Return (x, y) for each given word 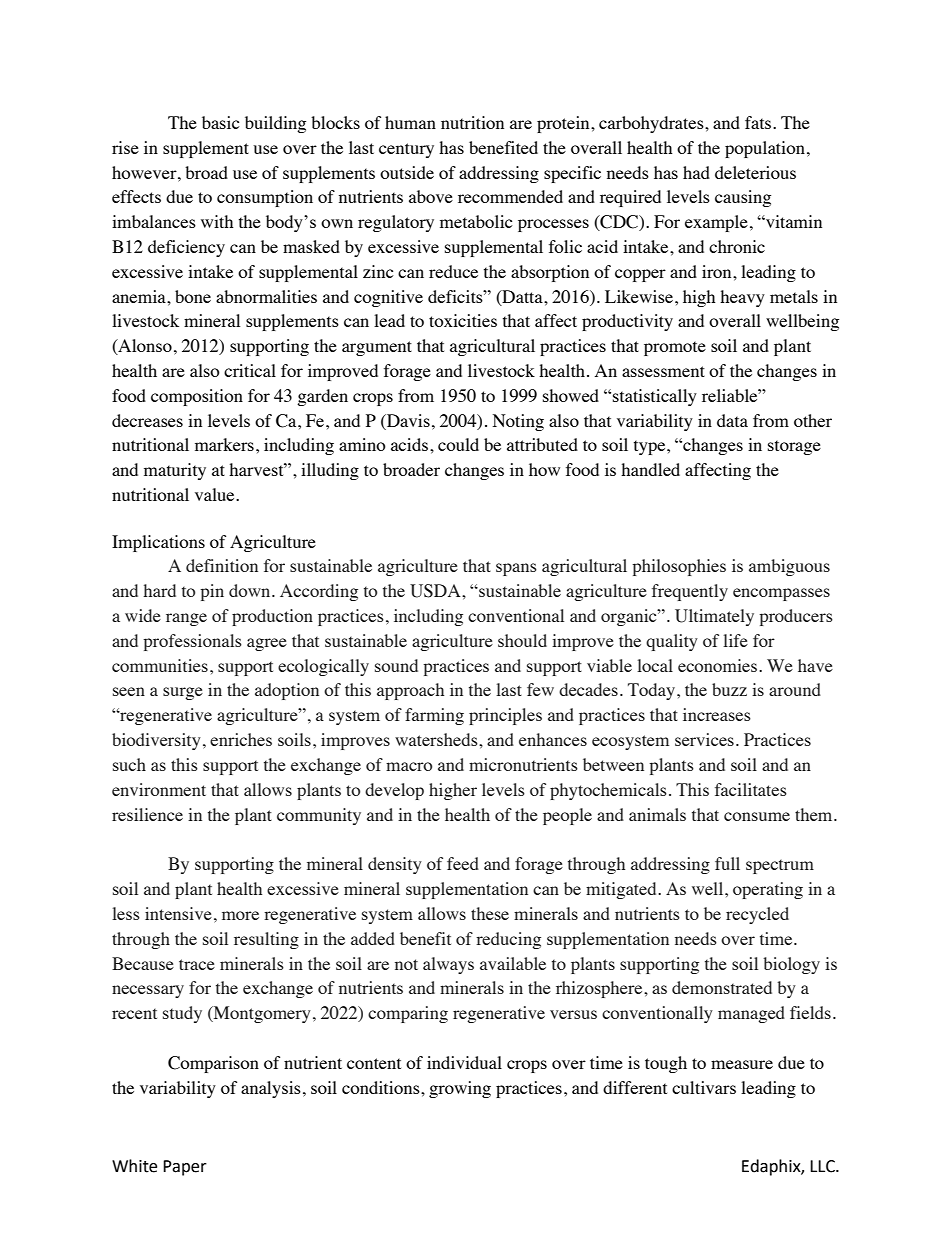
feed (463, 863)
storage (794, 447)
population (765, 149)
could (458, 444)
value (216, 494)
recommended (510, 196)
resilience (147, 814)
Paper (185, 1168)
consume (757, 816)
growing (460, 1089)
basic (221, 122)
